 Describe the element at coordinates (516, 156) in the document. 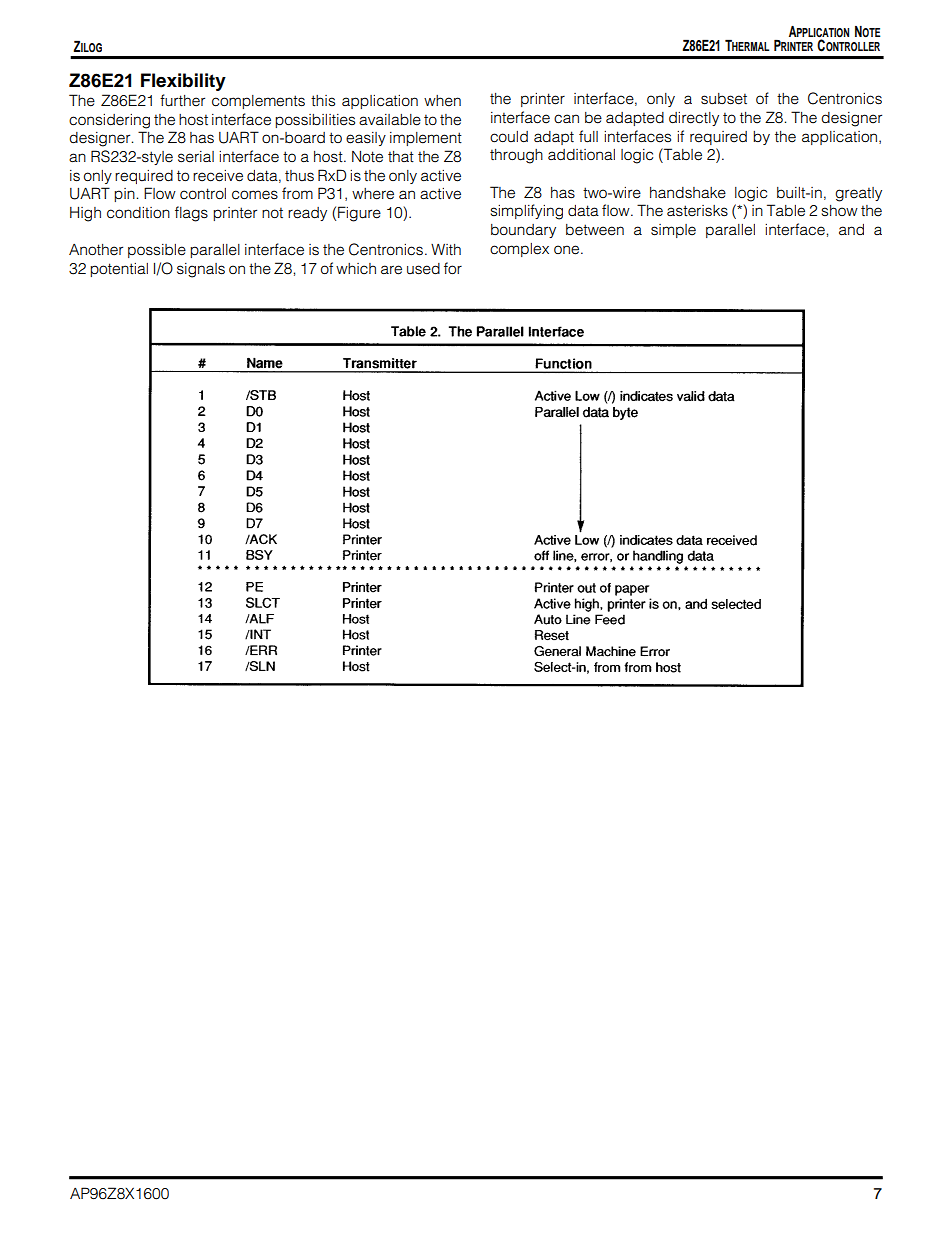

I see `through` at that location.
